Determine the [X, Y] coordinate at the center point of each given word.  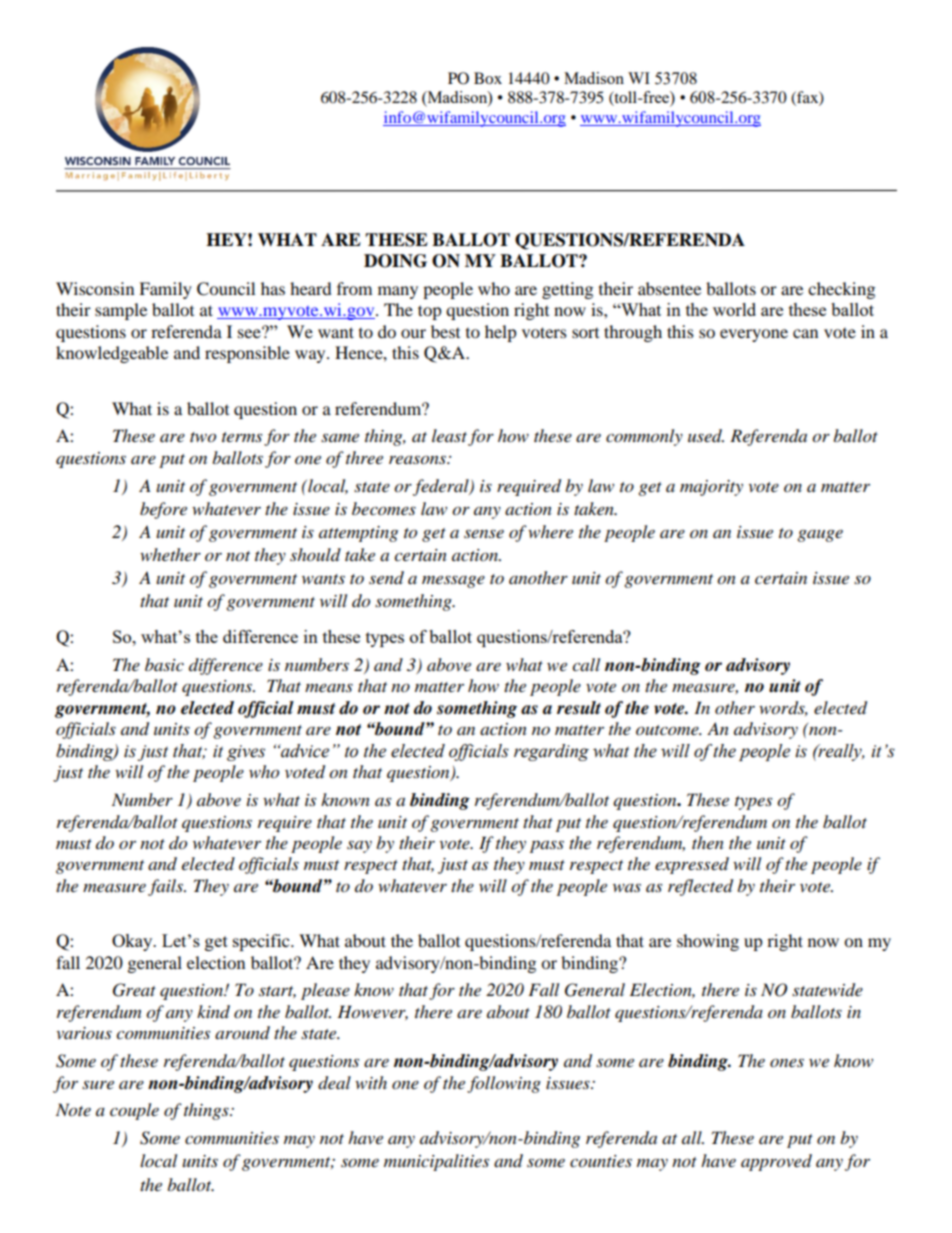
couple [134, 1111]
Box [488, 78]
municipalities [436, 1162]
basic [164, 664]
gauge [820, 535]
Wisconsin [95, 288]
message [453, 581]
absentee [669, 288]
